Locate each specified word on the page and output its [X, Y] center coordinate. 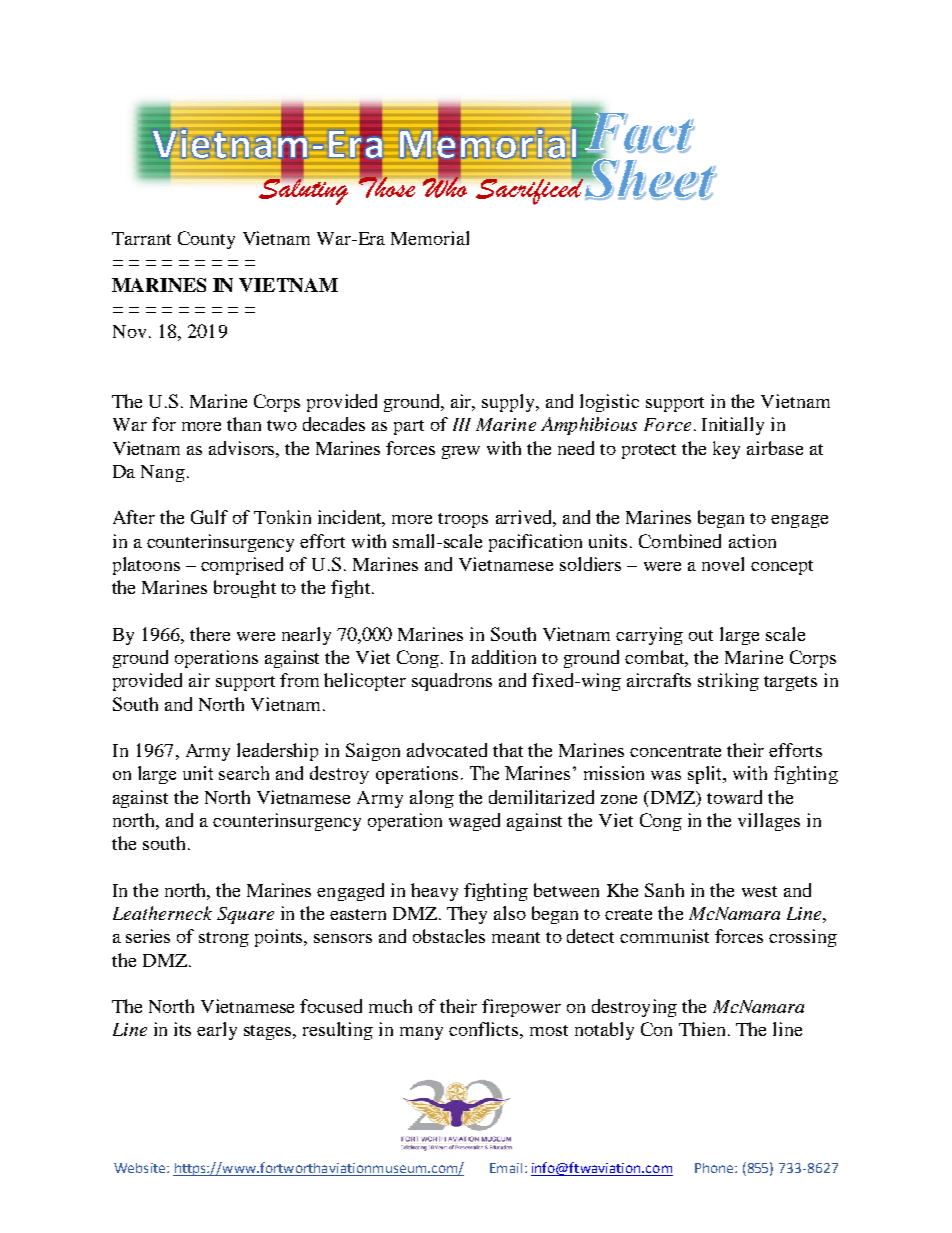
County [206, 240]
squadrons [452, 682]
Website [141, 1168]
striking [728, 682]
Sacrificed [529, 190]
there [210, 634]
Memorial [430, 238]
